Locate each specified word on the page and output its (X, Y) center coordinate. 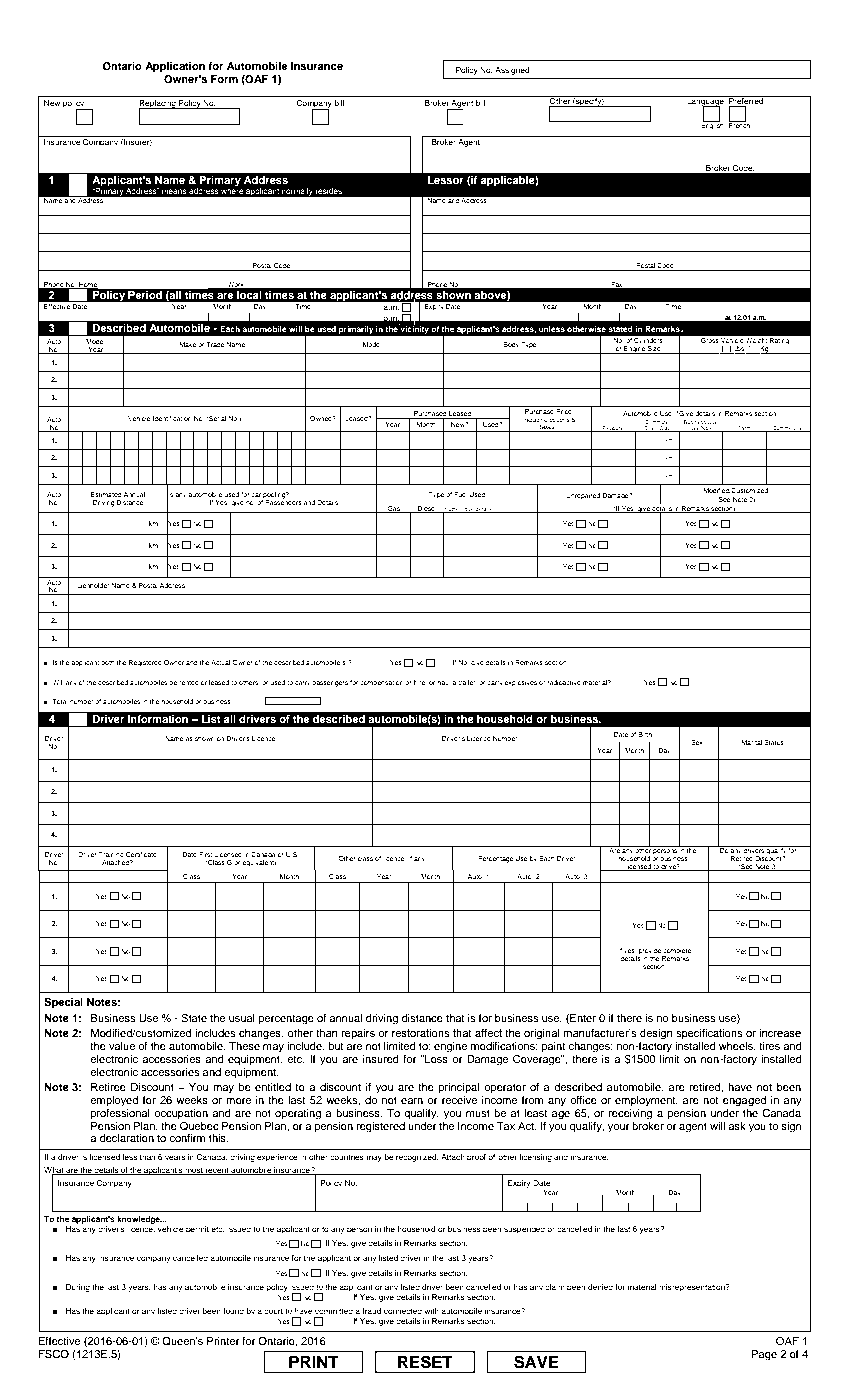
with (431, 1311)
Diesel (427, 509)
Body (511, 345)
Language (705, 102)
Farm (744, 429)
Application (175, 67)
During (78, 1288)
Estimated (106, 494)
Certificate (141, 854)
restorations (421, 1033)
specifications (709, 1034)
